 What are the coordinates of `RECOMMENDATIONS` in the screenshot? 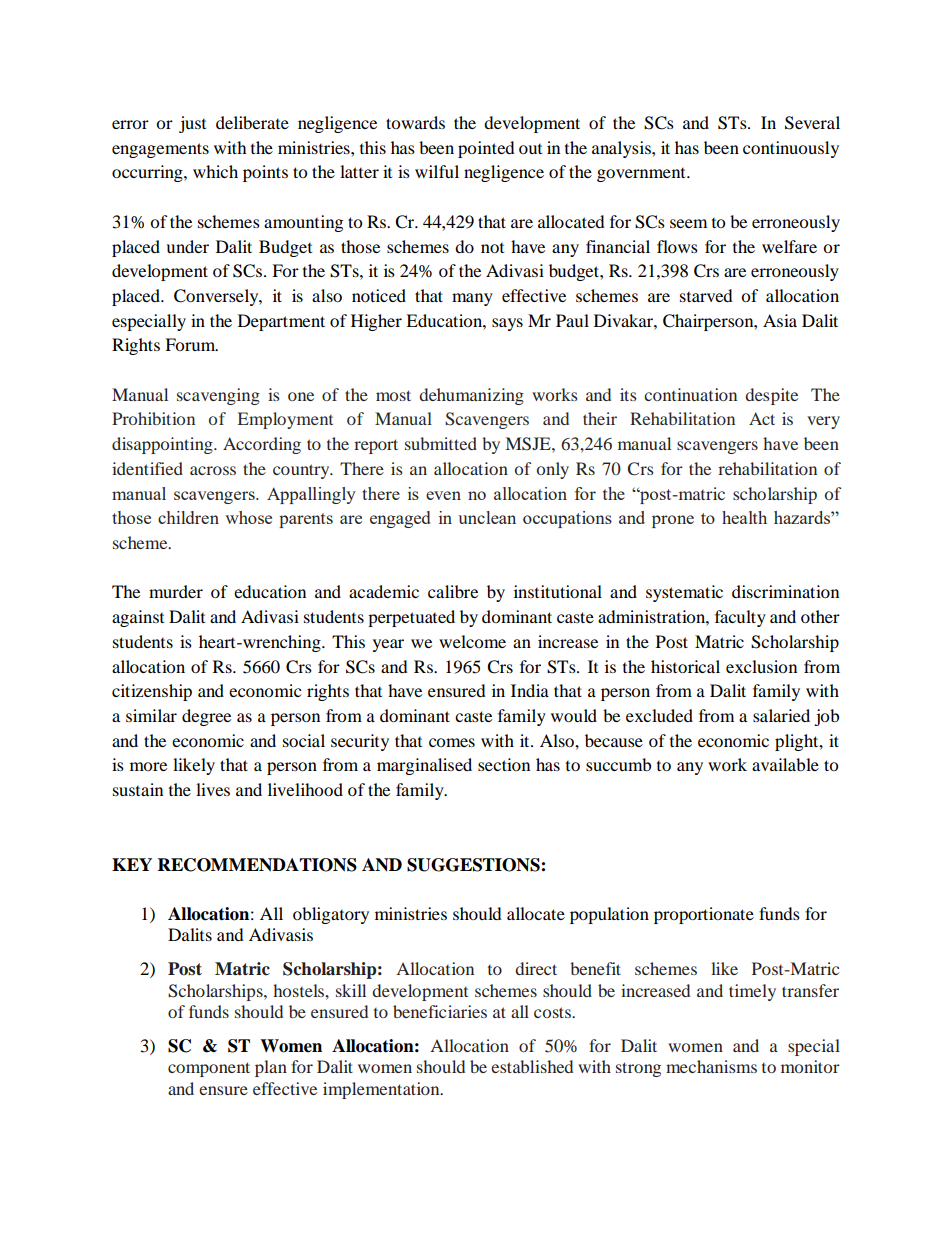 It's located at (257, 865).
